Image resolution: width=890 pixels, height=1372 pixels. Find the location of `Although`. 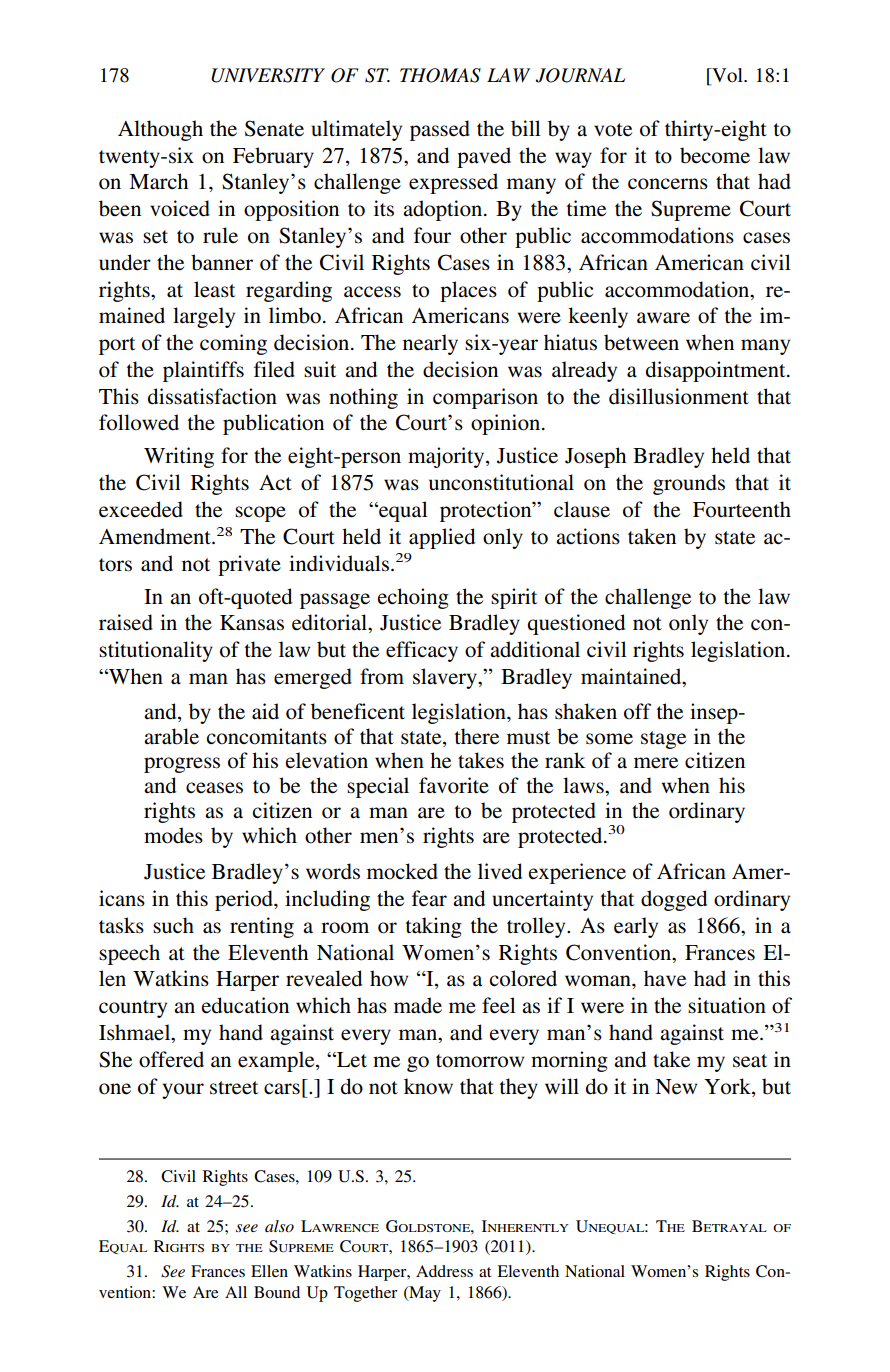

Although is located at coordinates (160, 130).
